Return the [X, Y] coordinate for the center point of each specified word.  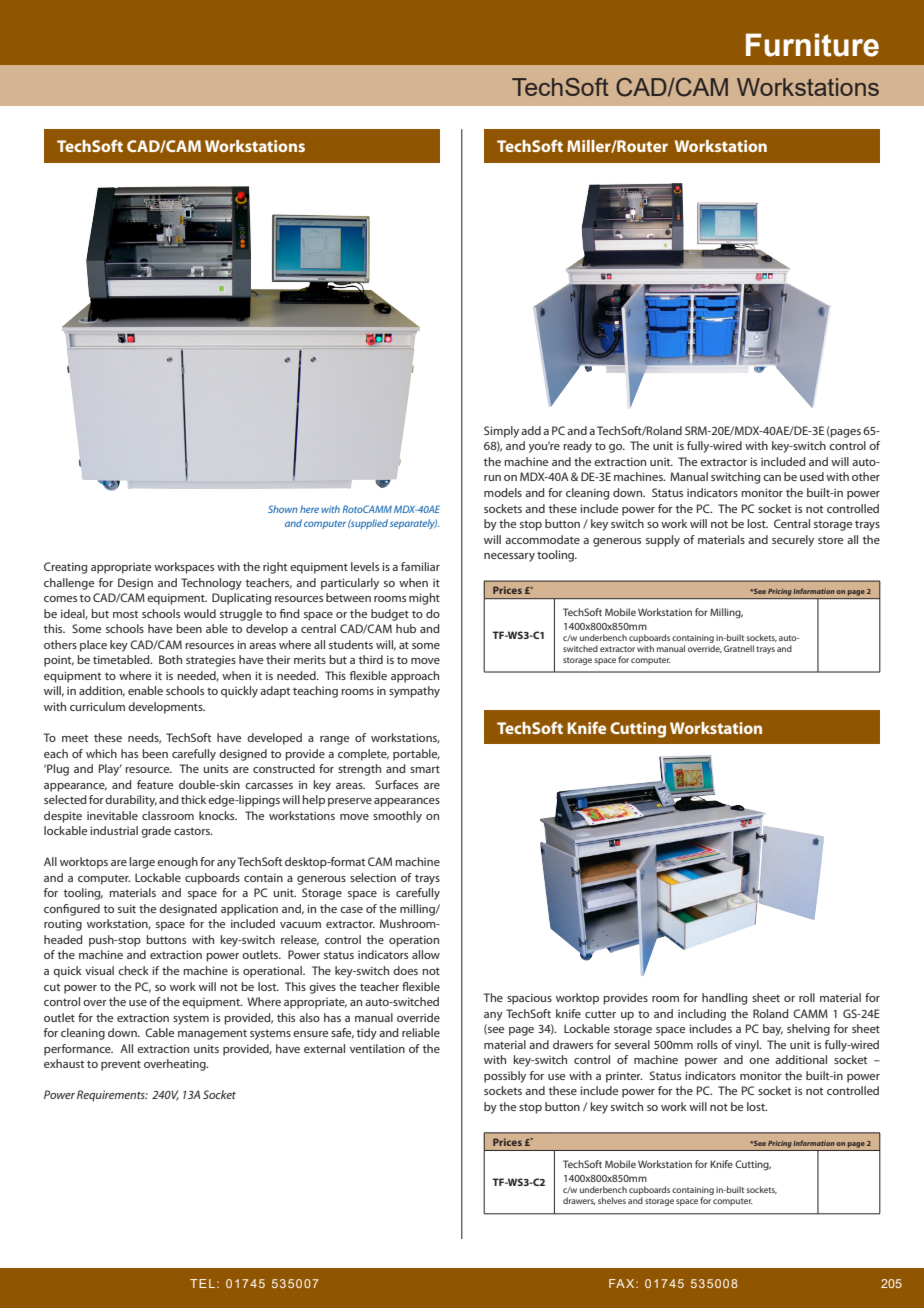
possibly [505, 1077]
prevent [121, 1065]
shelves [612, 1200]
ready [577, 447]
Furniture [812, 45]
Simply [501, 432]
